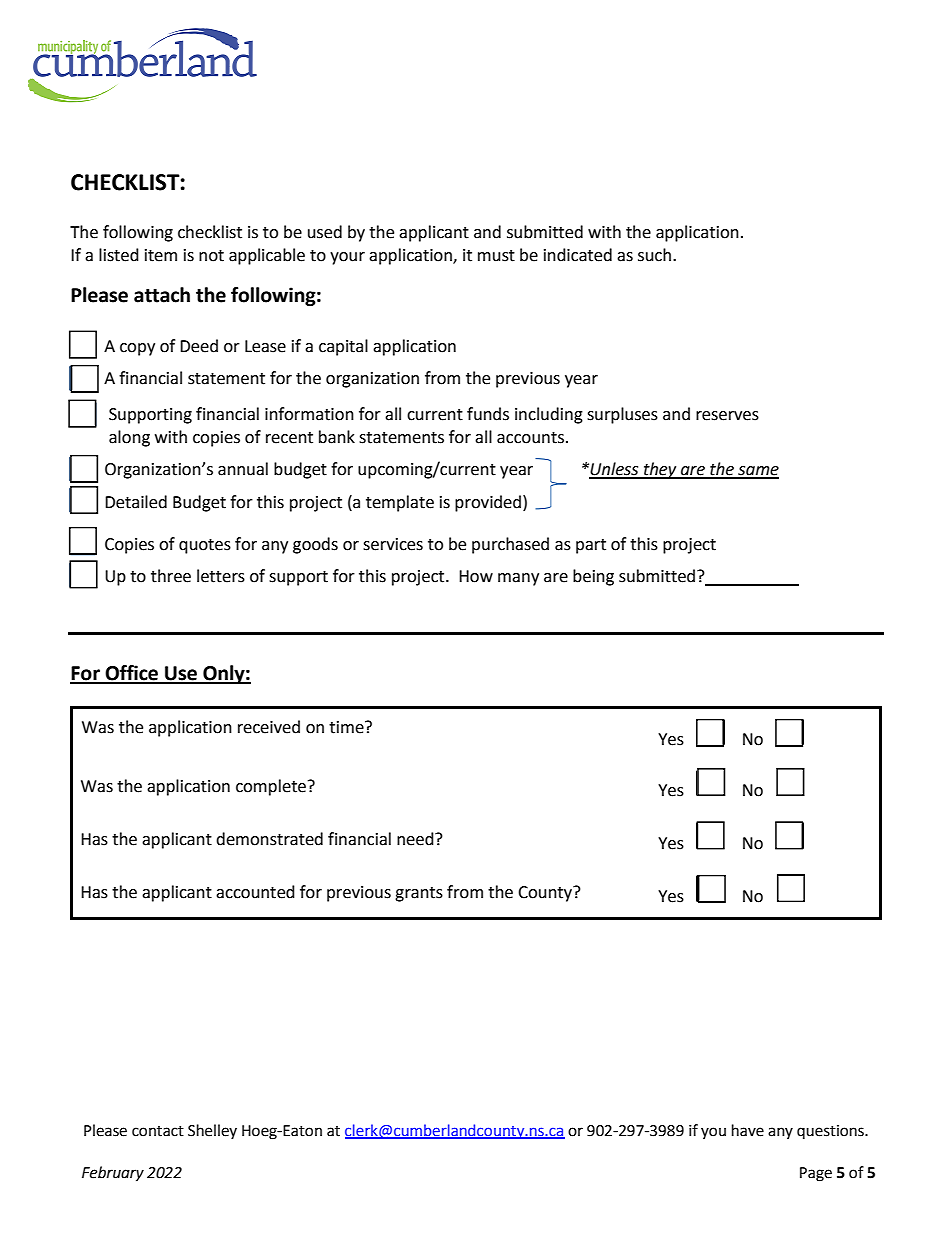  Describe the element at coordinates (496, 256) in the screenshot. I see `must` at that location.
